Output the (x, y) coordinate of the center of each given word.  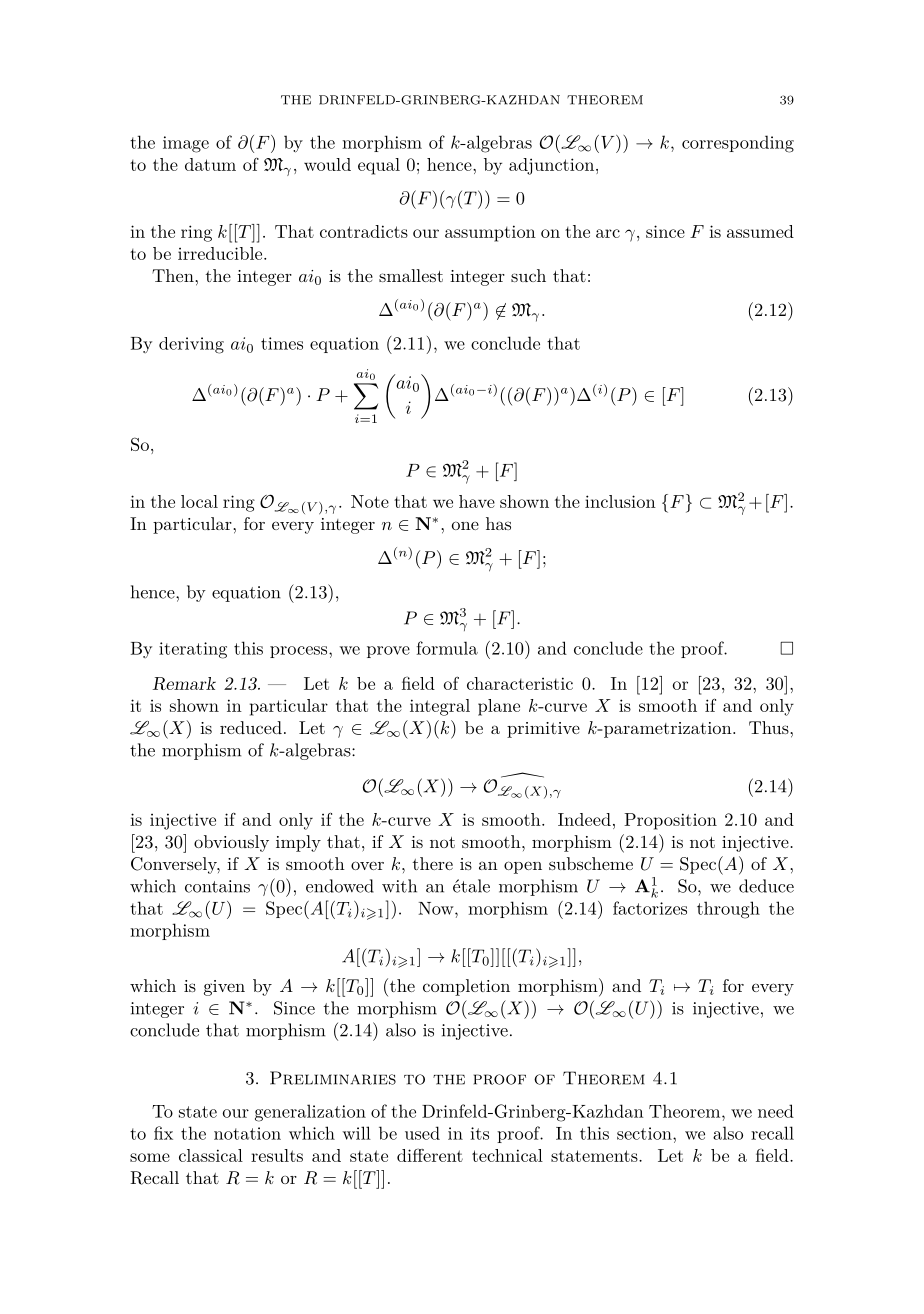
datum (210, 164)
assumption (490, 233)
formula (447, 648)
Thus (770, 727)
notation (247, 1133)
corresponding (738, 144)
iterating (193, 650)
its (479, 1133)
